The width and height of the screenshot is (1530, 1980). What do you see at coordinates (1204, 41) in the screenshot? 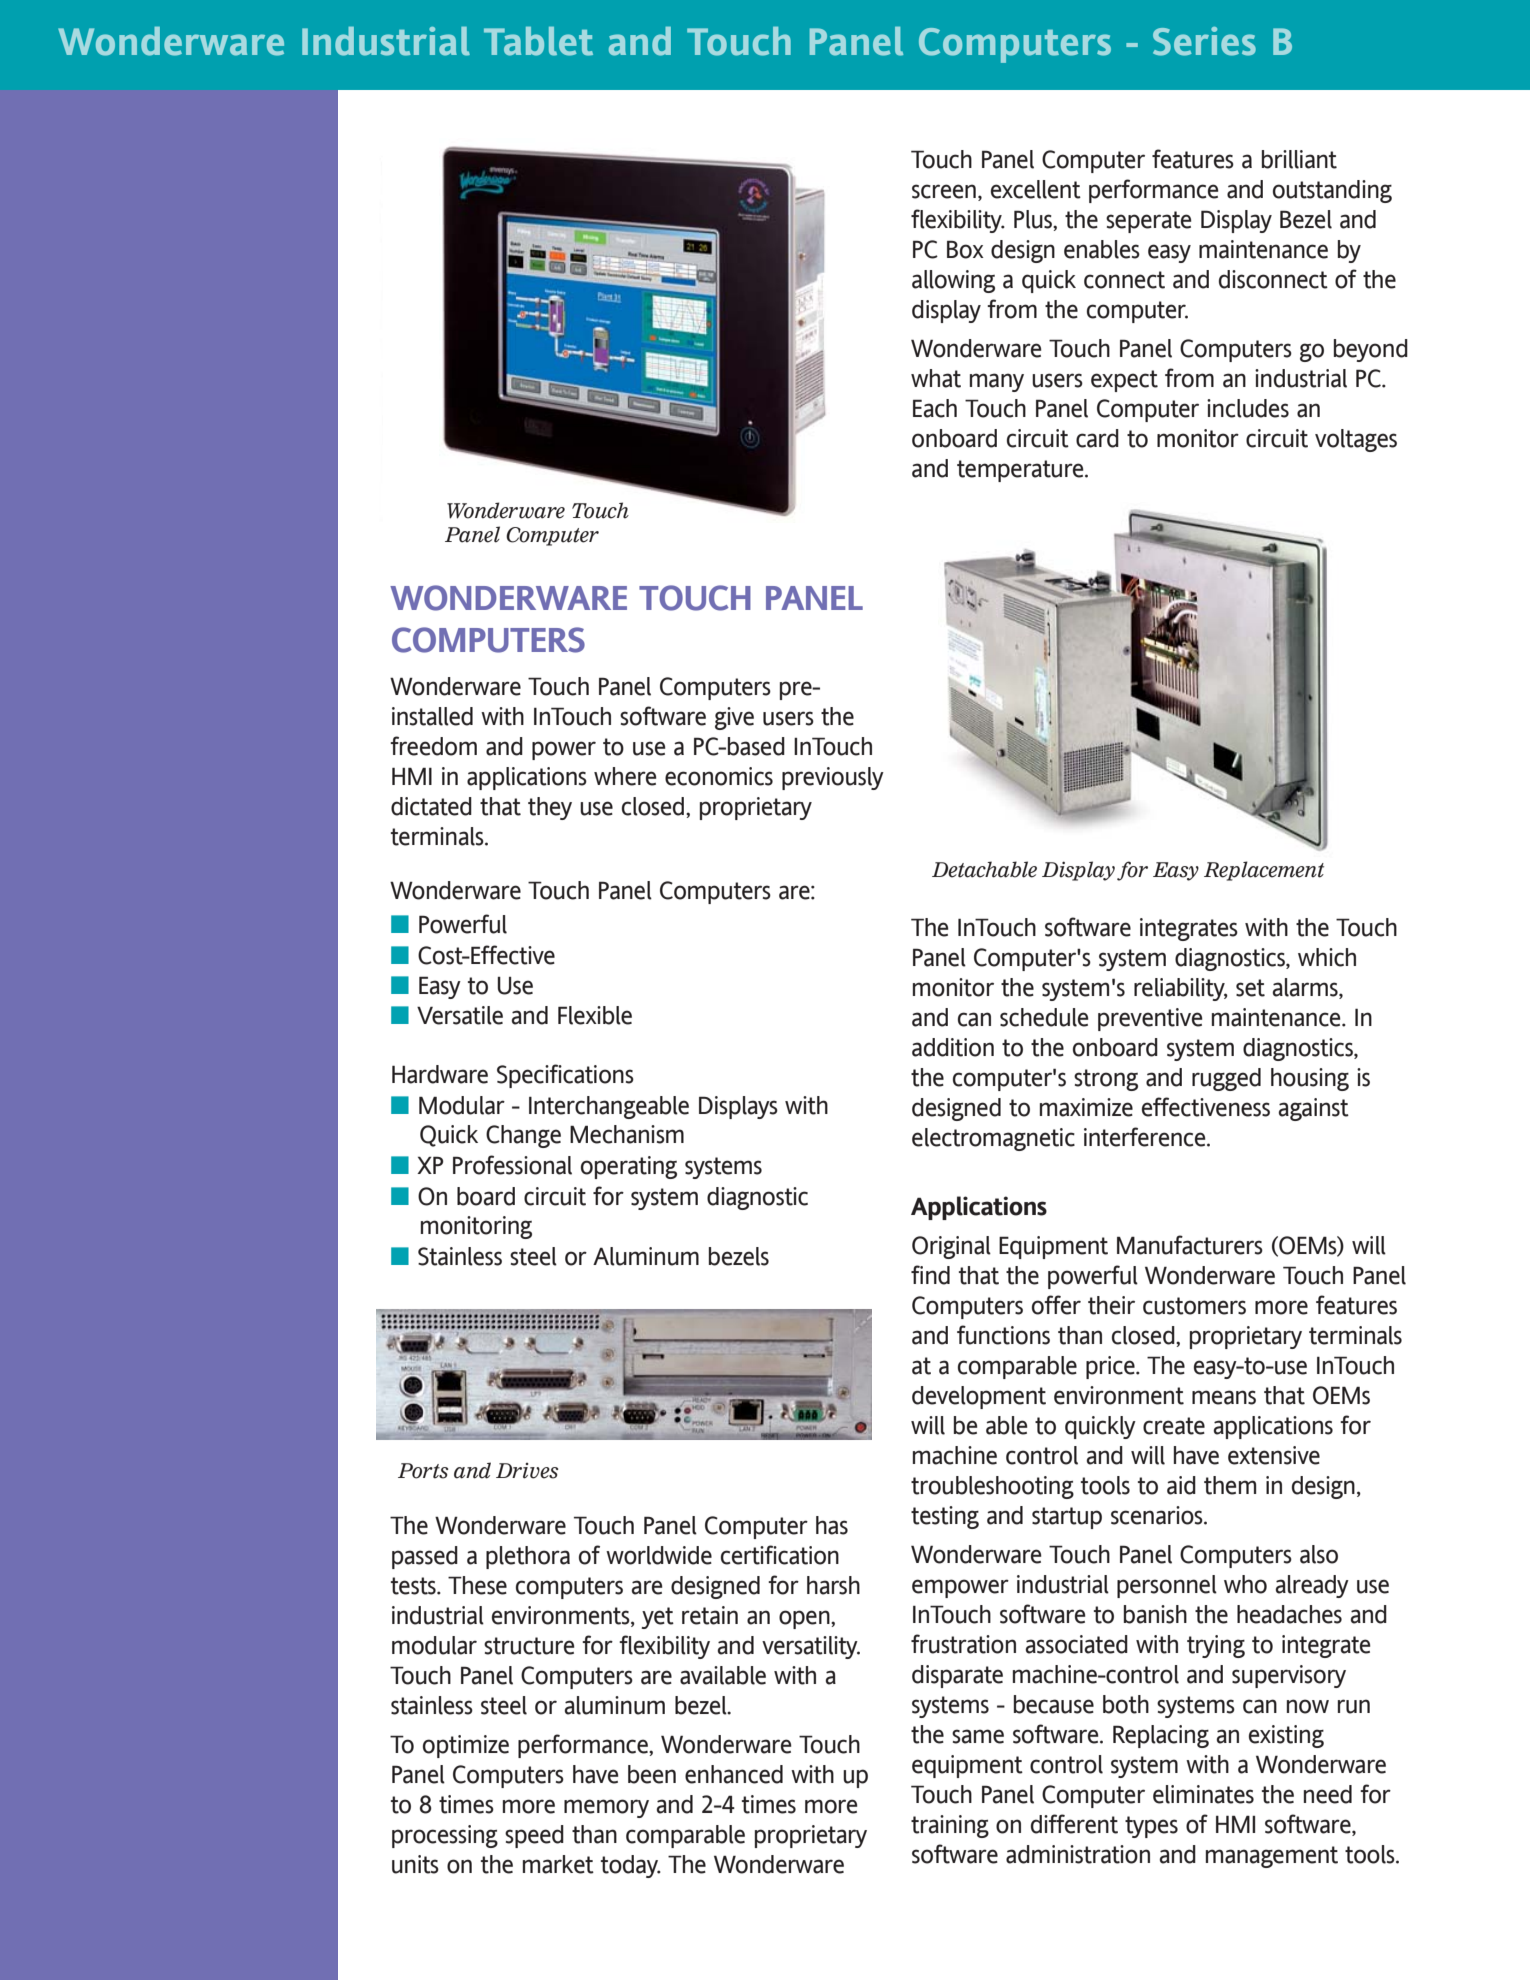
I see `Series` at bounding box center [1204, 41].
